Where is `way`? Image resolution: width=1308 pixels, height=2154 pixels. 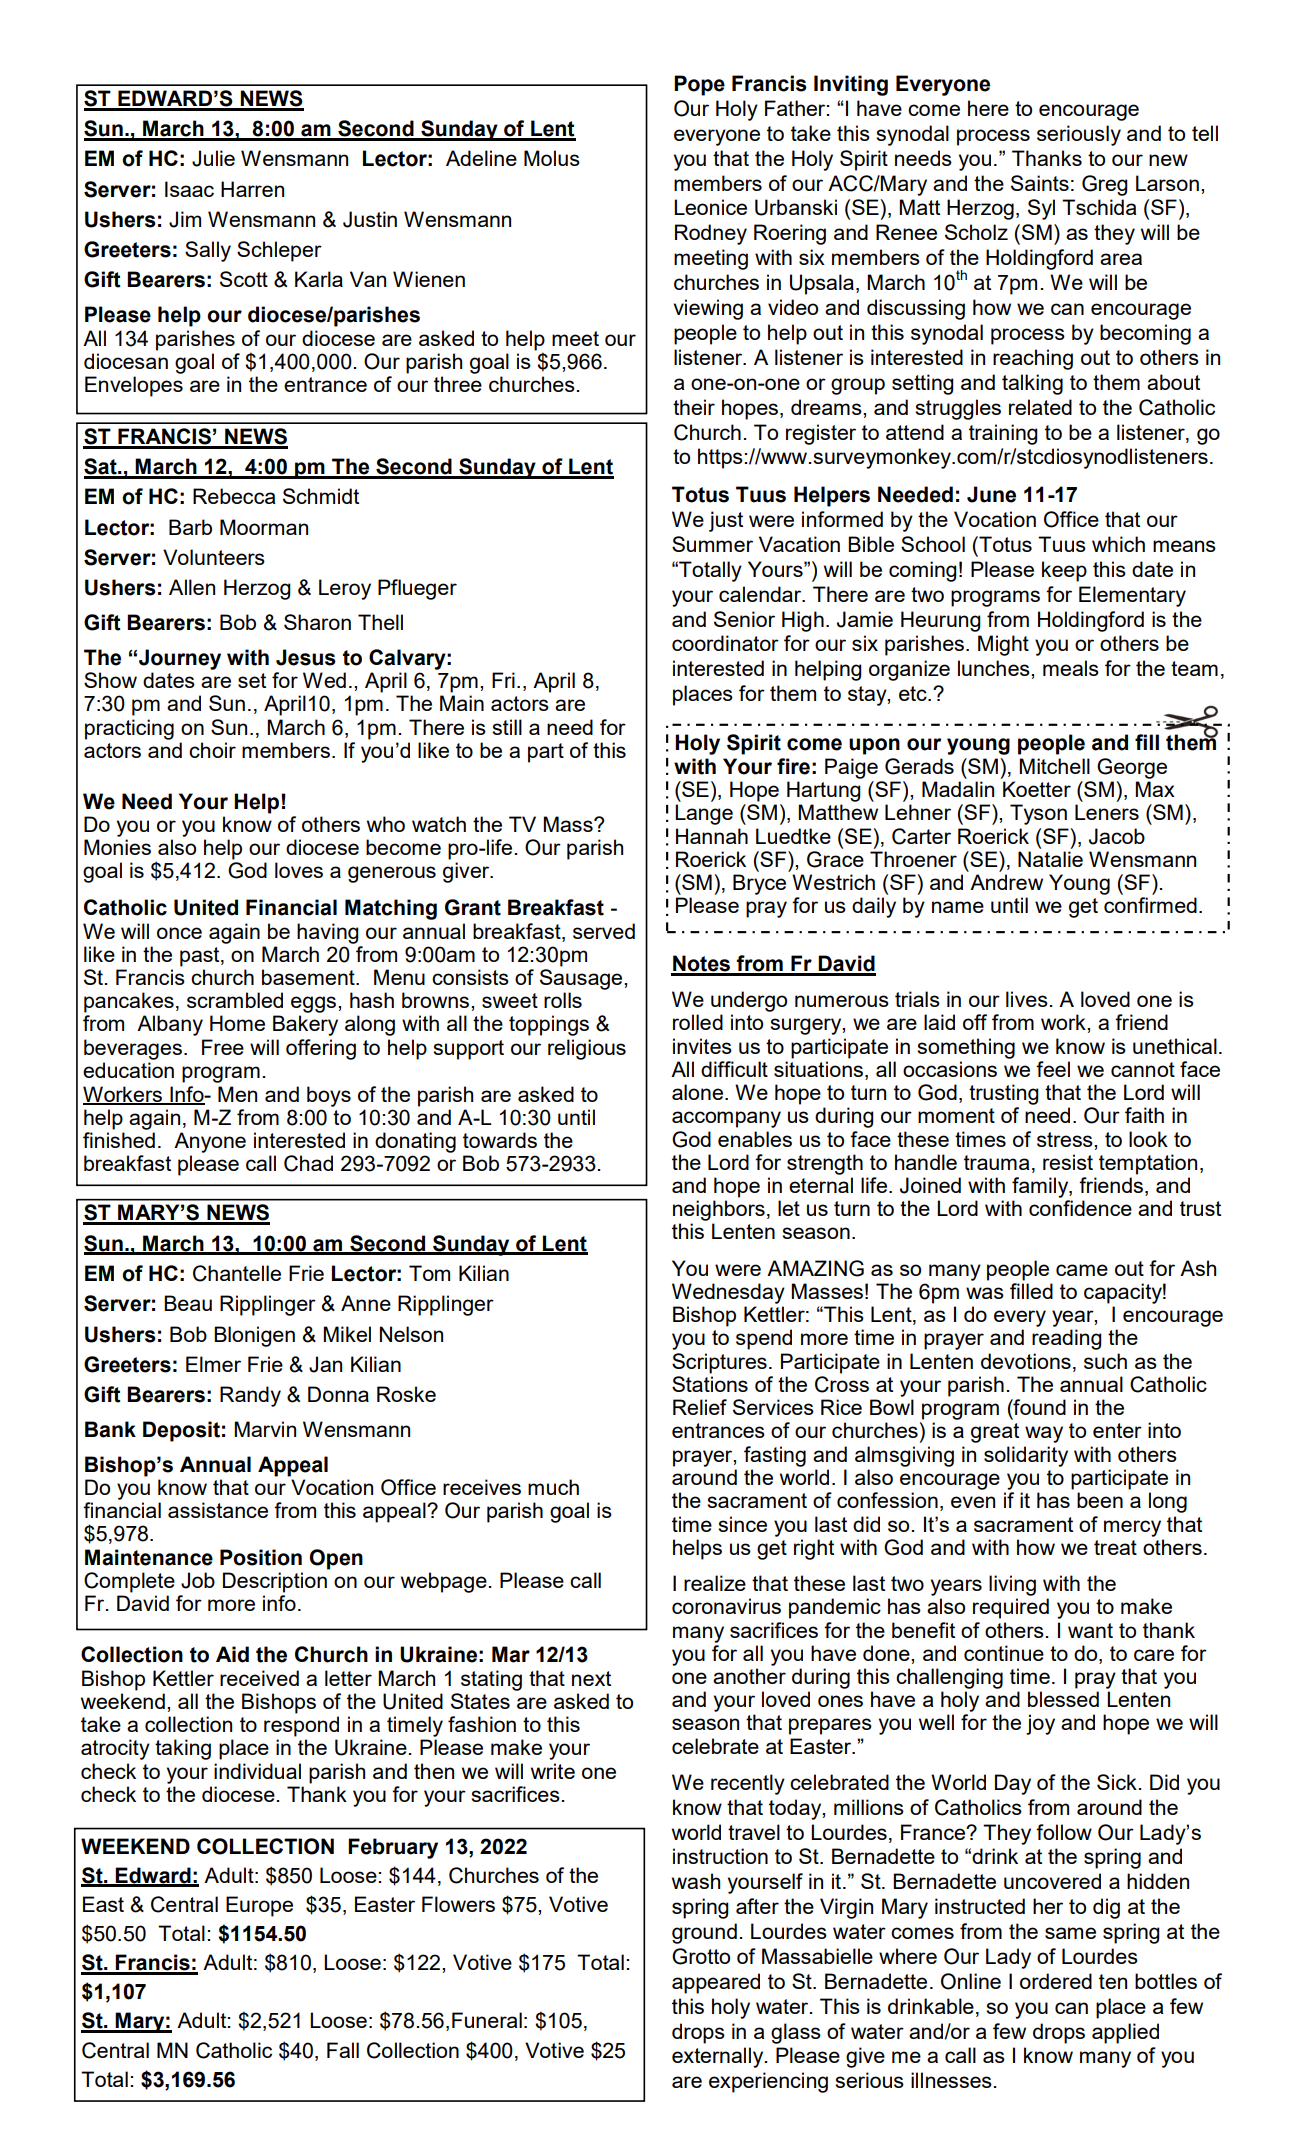
way is located at coordinates (1044, 1434).
